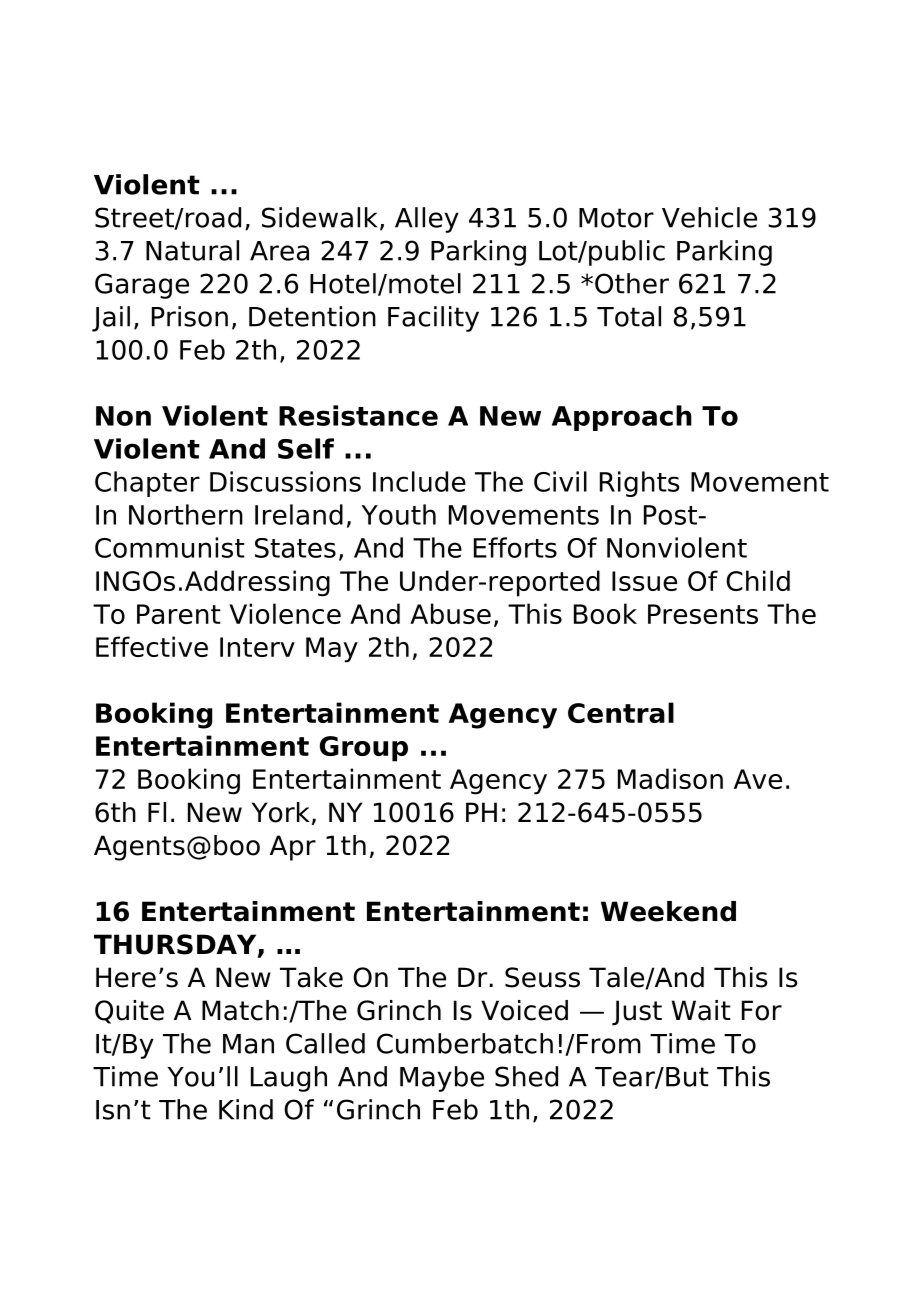  Describe the element at coordinates (427, 220) in the screenshot. I see `Alley` at that location.
